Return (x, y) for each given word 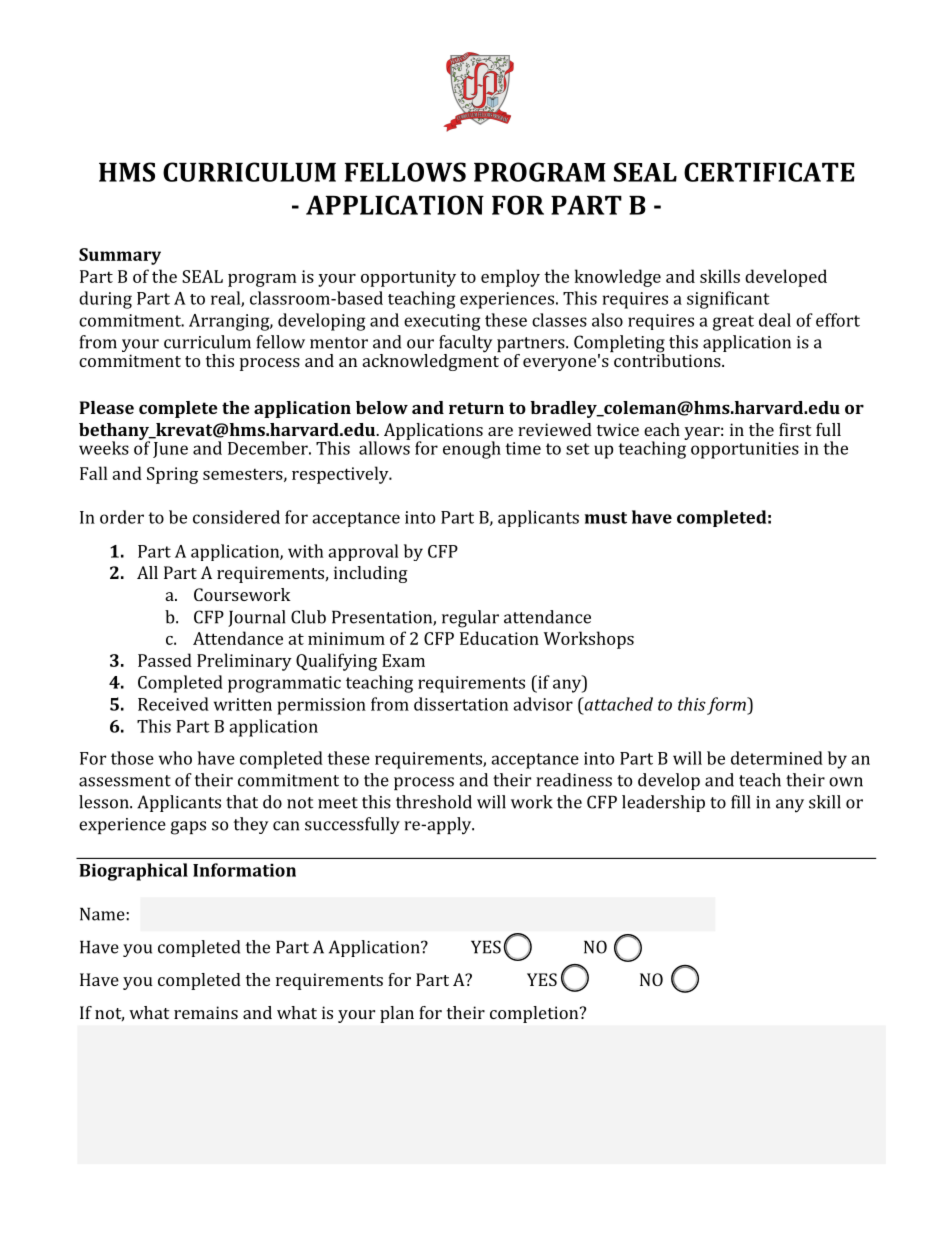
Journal (256, 618)
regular (470, 619)
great (733, 323)
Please (106, 407)
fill (740, 802)
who (175, 758)
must (606, 518)
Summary (120, 256)
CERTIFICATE (769, 172)
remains (206, 1012)
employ (510, 278)
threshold (434, 802)
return (476, 408)
